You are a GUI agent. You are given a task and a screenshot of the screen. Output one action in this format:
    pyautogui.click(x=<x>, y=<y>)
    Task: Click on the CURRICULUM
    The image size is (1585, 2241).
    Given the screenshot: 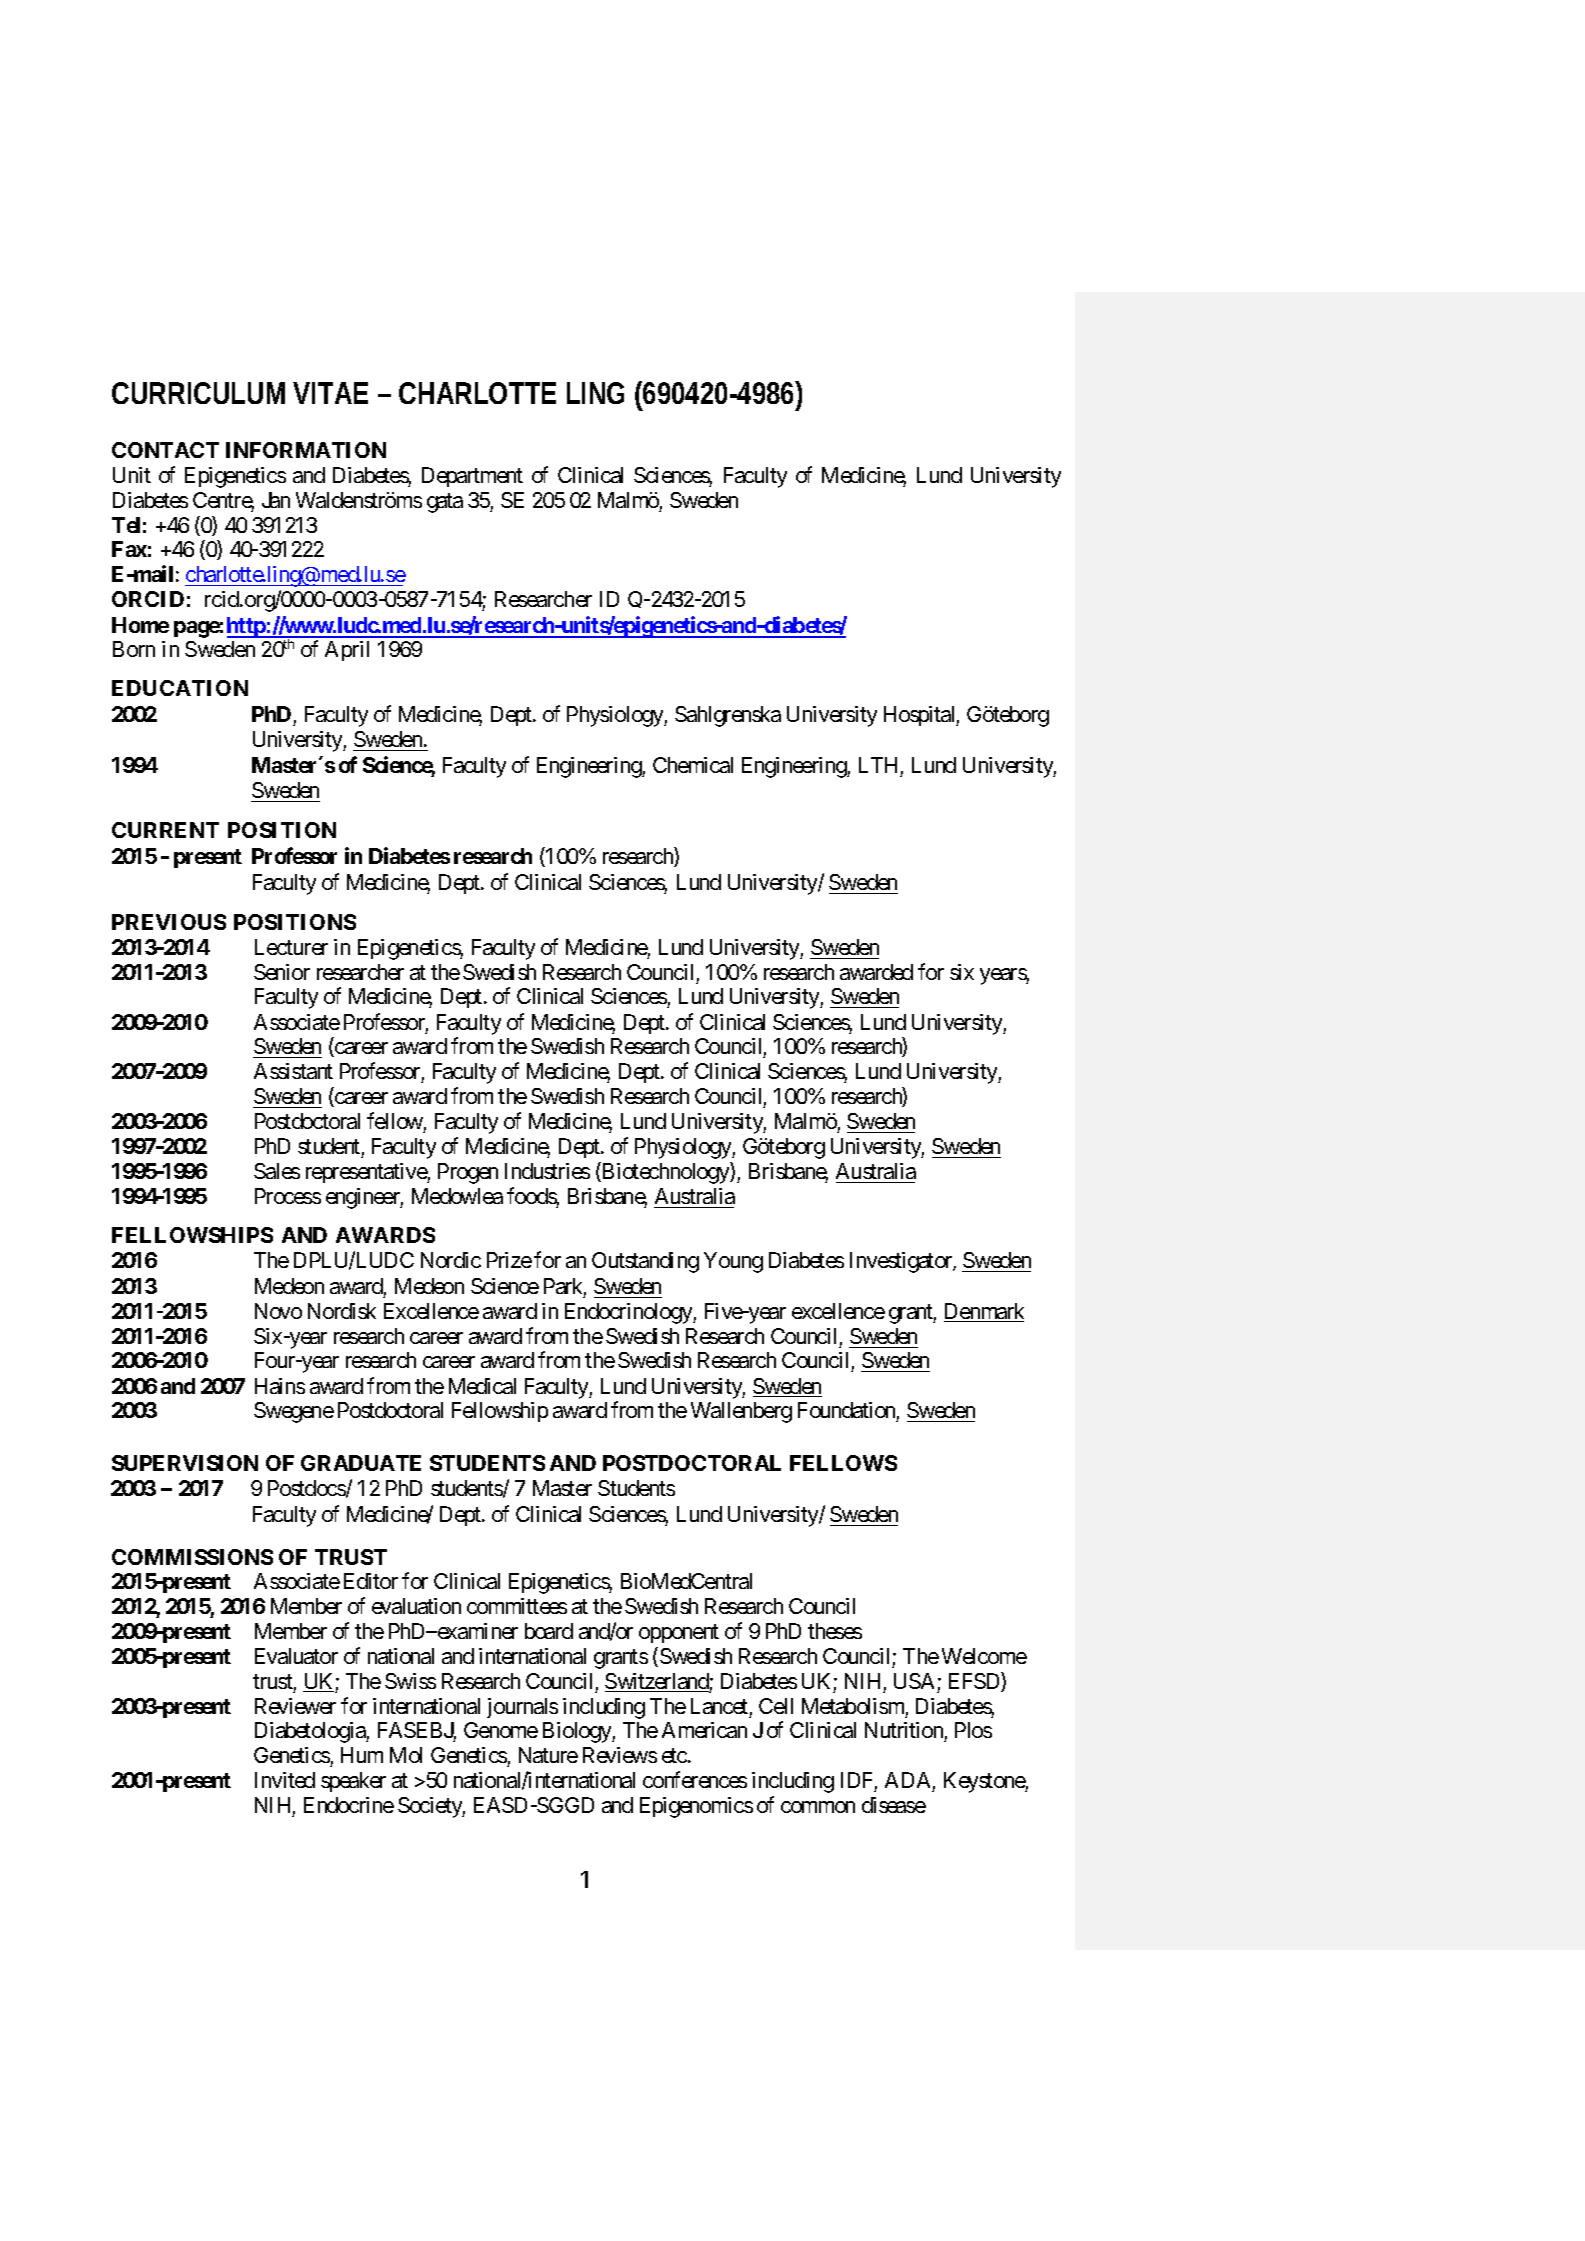 What is the action you would take?
    pyautogui.click(x=203, y=393)
